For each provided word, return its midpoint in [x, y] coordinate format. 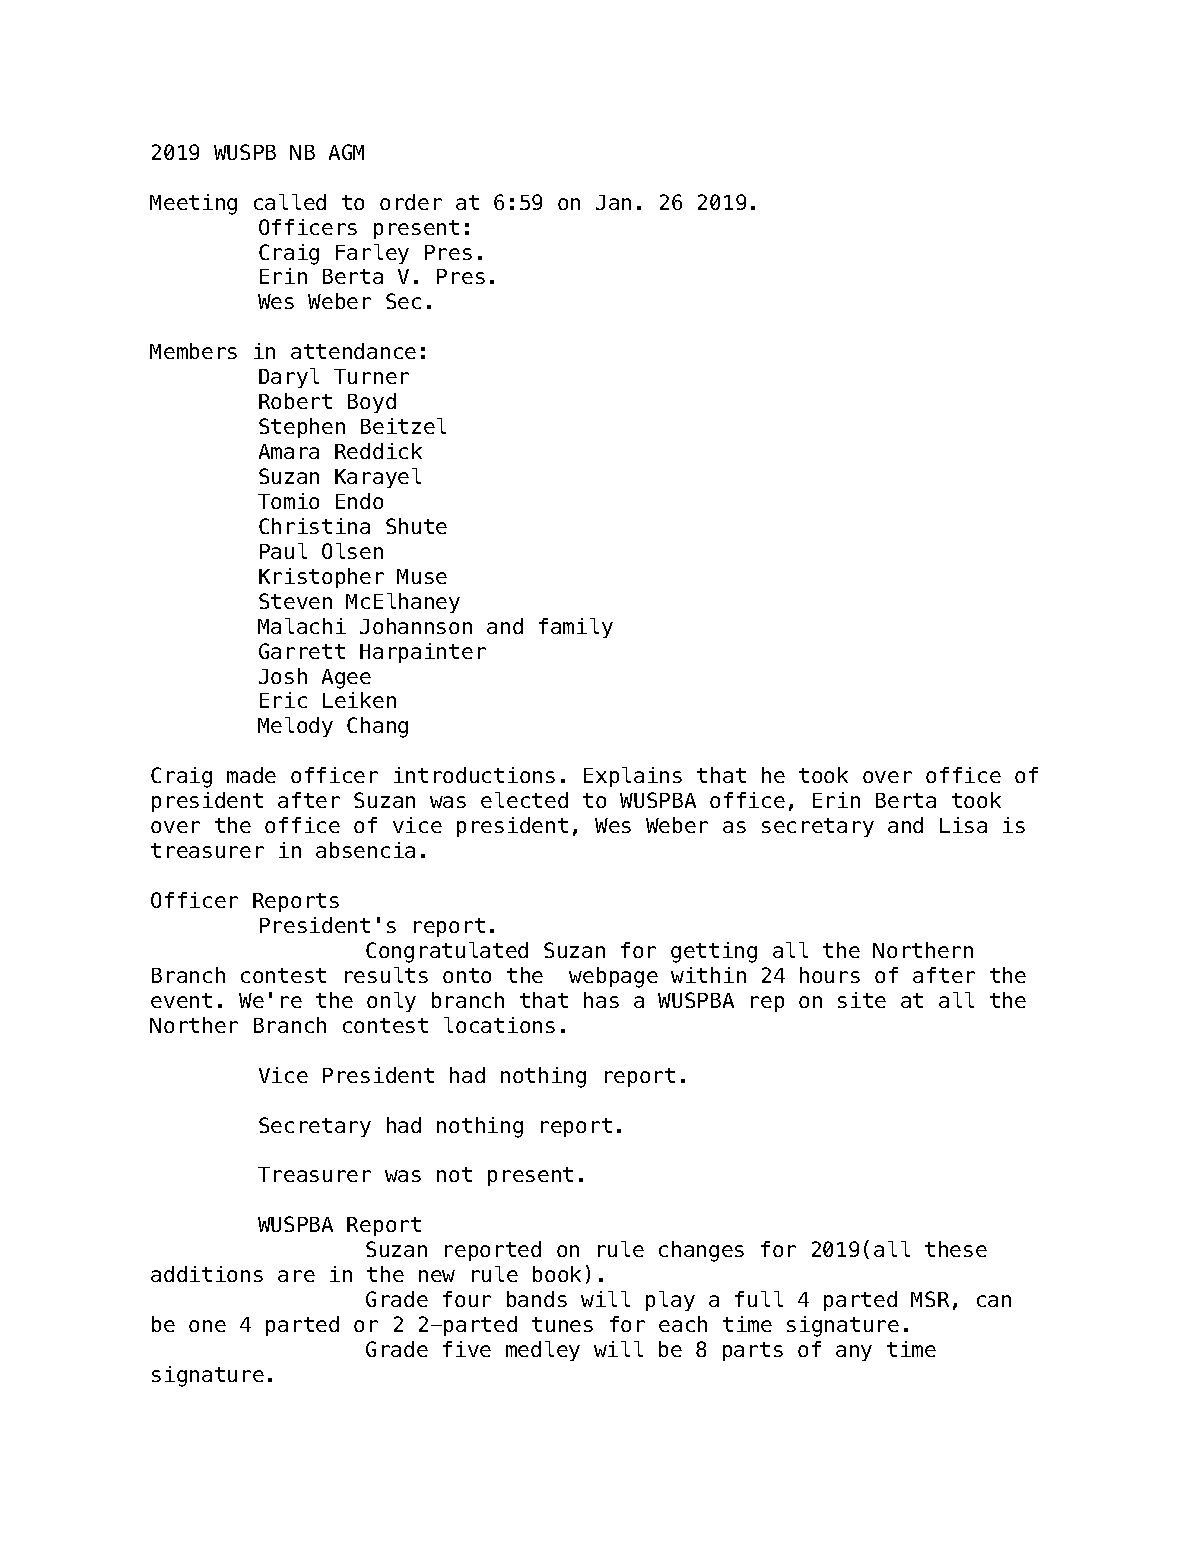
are [296, 1276]
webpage [613, 977]
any [854, 1353]
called [290, 202]
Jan [613, 202]
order [411, 202]
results [386, 975]
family [576, 628]
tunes [562, 1324]
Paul [283, 551]
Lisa [963, 825]
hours [830, 975]
